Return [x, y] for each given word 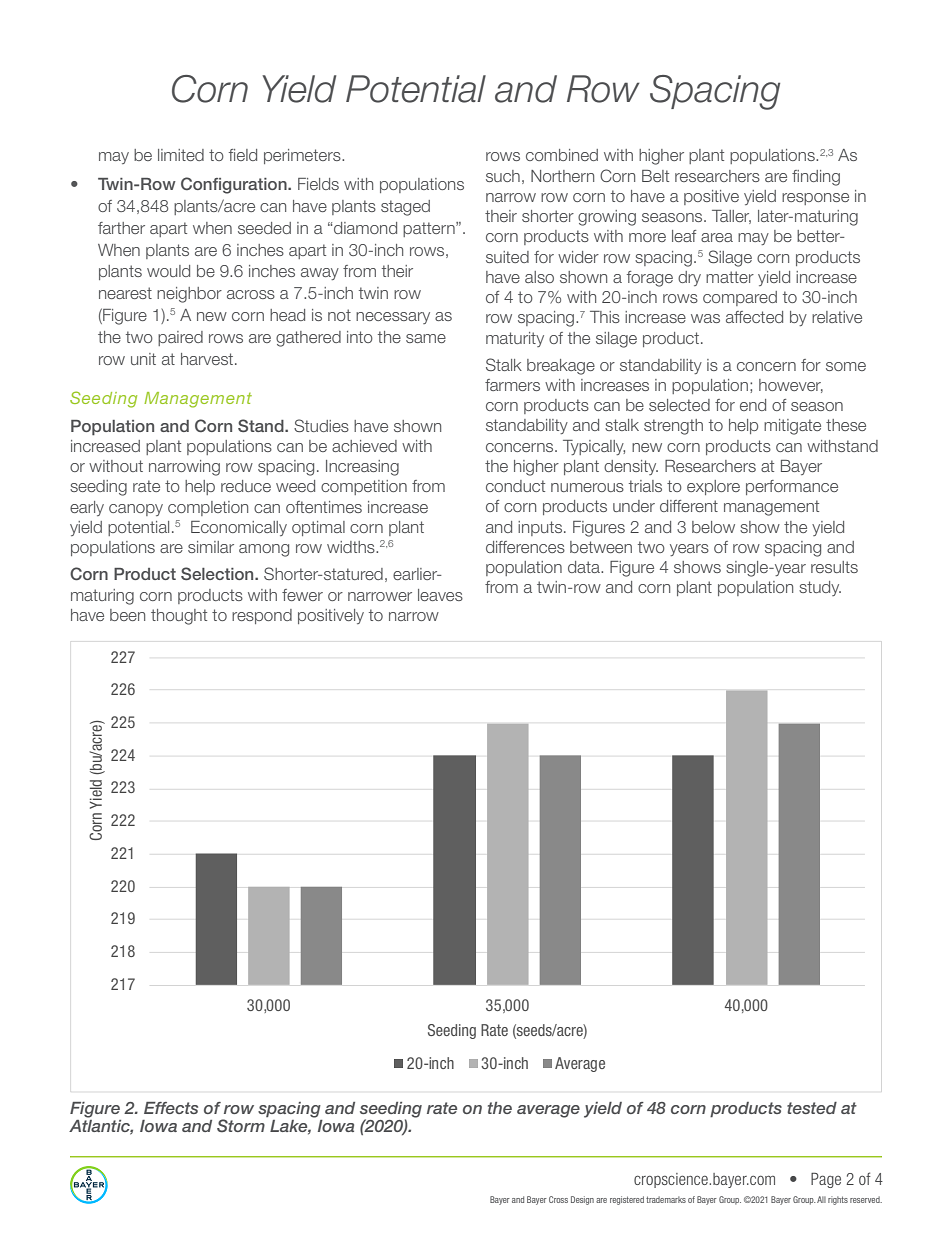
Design [582, 1200]
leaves [440, 595]
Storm [241, 1126]
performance [792, 487]
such [503, 176]
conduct [515, 486]
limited [181, 155]
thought [179, 617]
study [820, 588]
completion [208, 508]
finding [816, 178]
